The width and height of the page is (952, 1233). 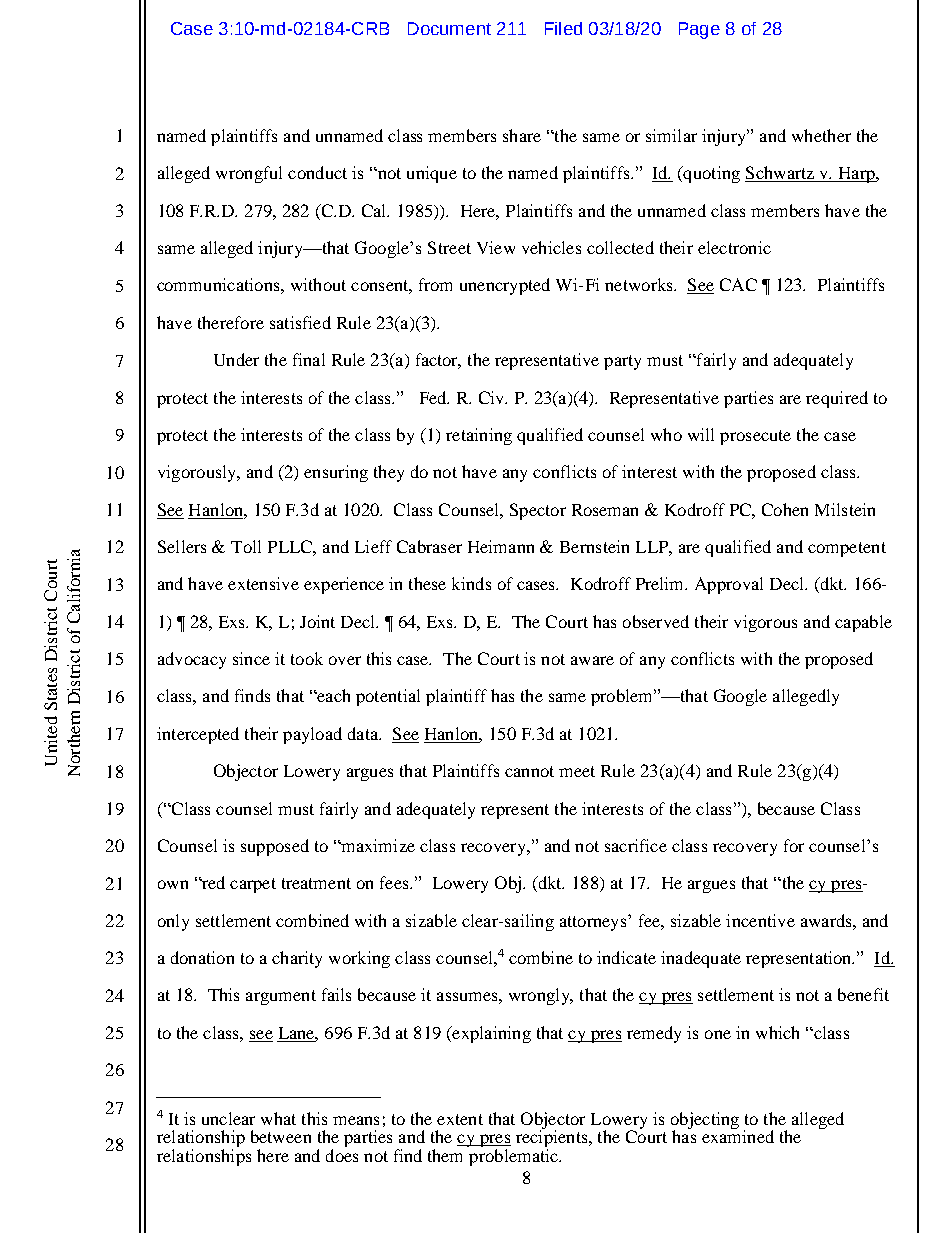 What do you see at coordinates (699, 30) in the page?
I see `Page` at bounding box center [699, 30].
